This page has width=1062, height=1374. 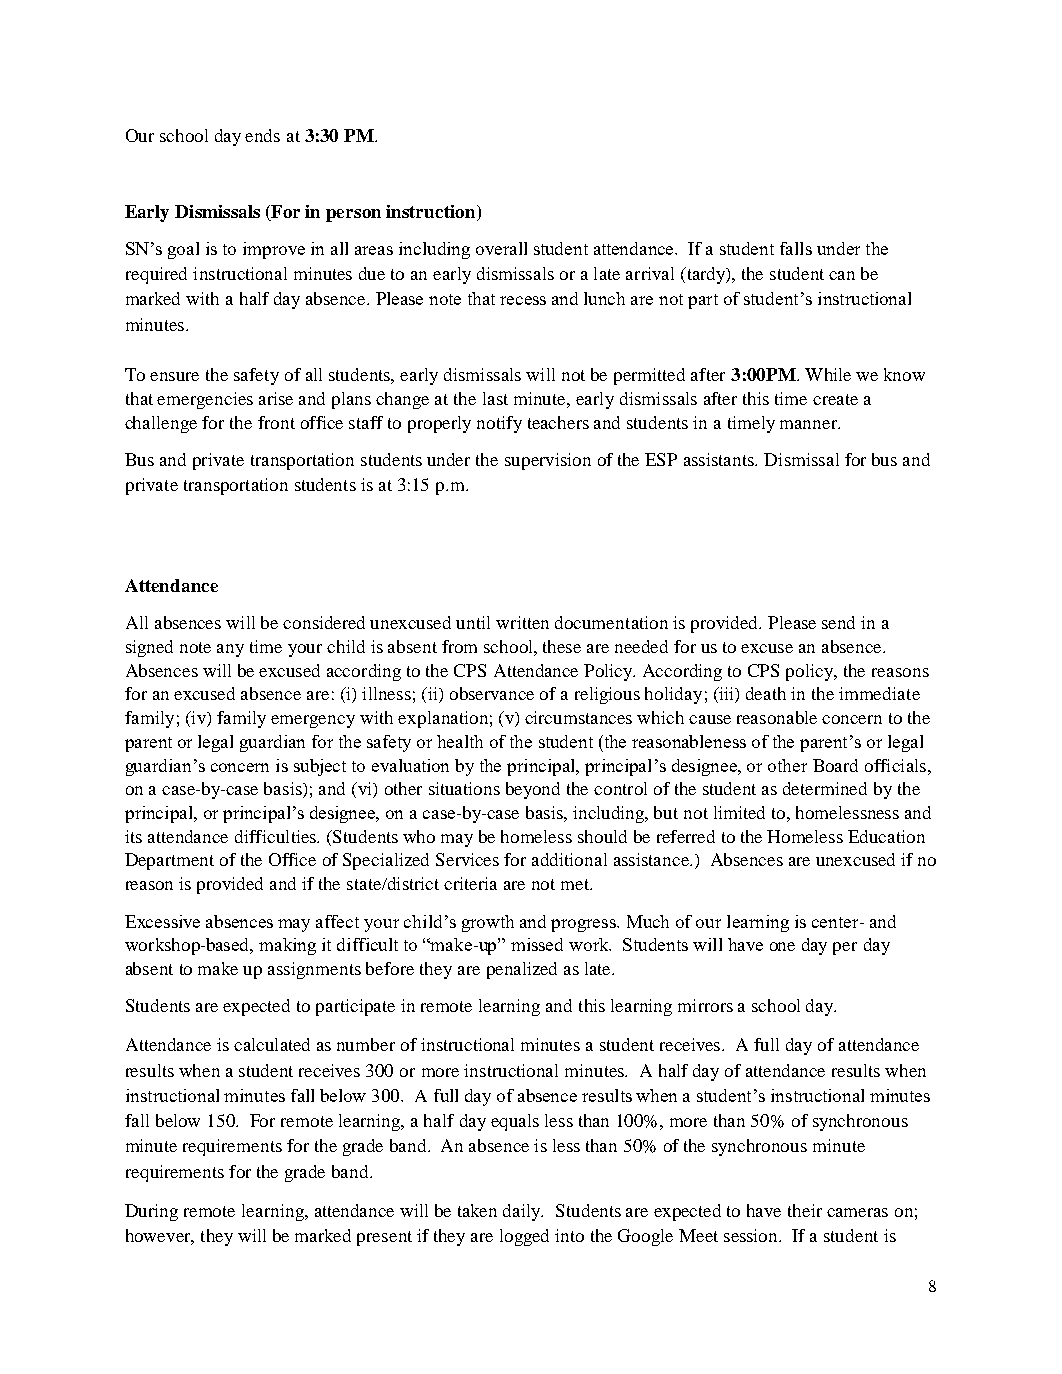 I want to click on emergencies, so click(x=205, y=400).
